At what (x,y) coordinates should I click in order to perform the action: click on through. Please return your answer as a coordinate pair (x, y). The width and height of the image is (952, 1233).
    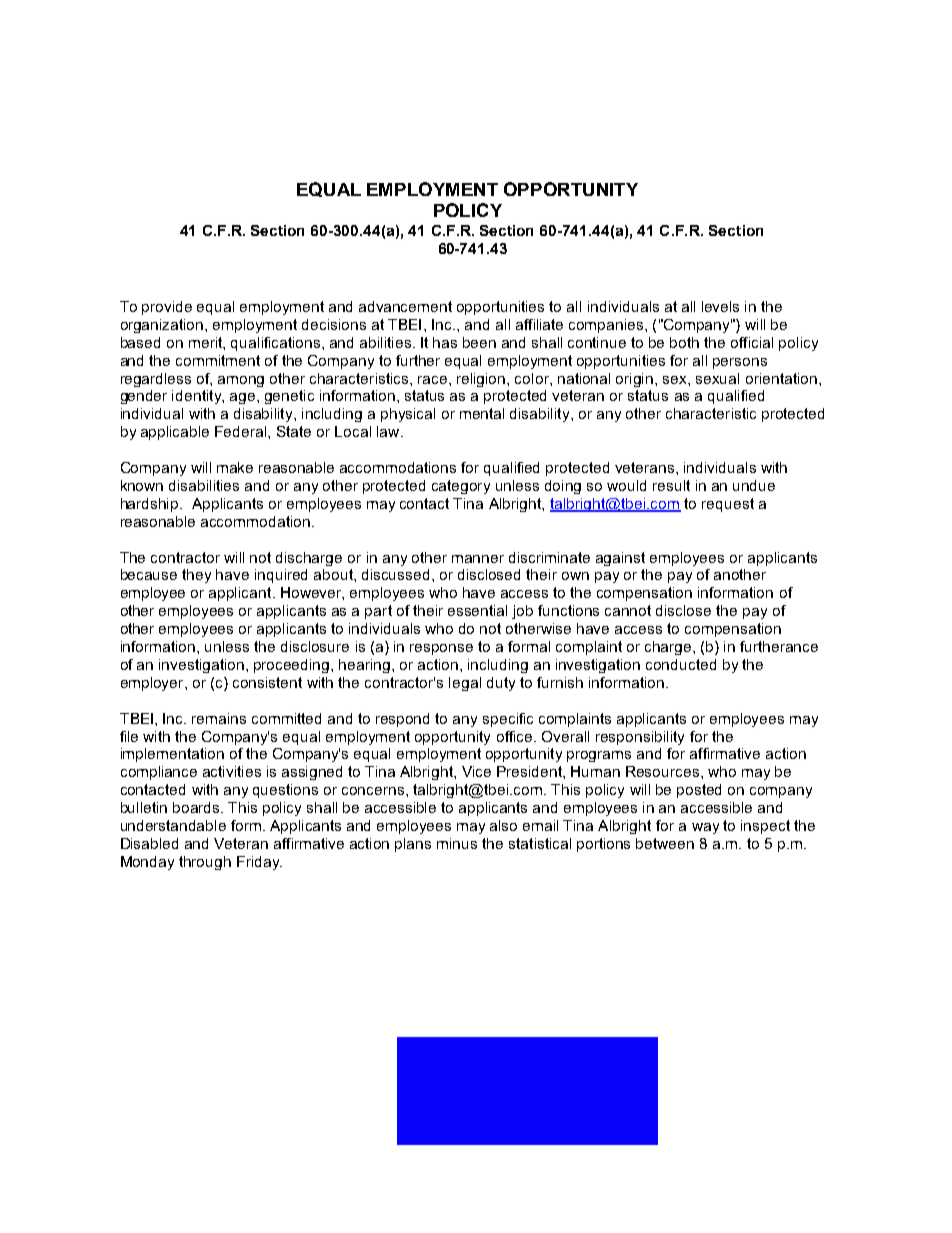
    Looking at the image, I should click on (205, 863).
